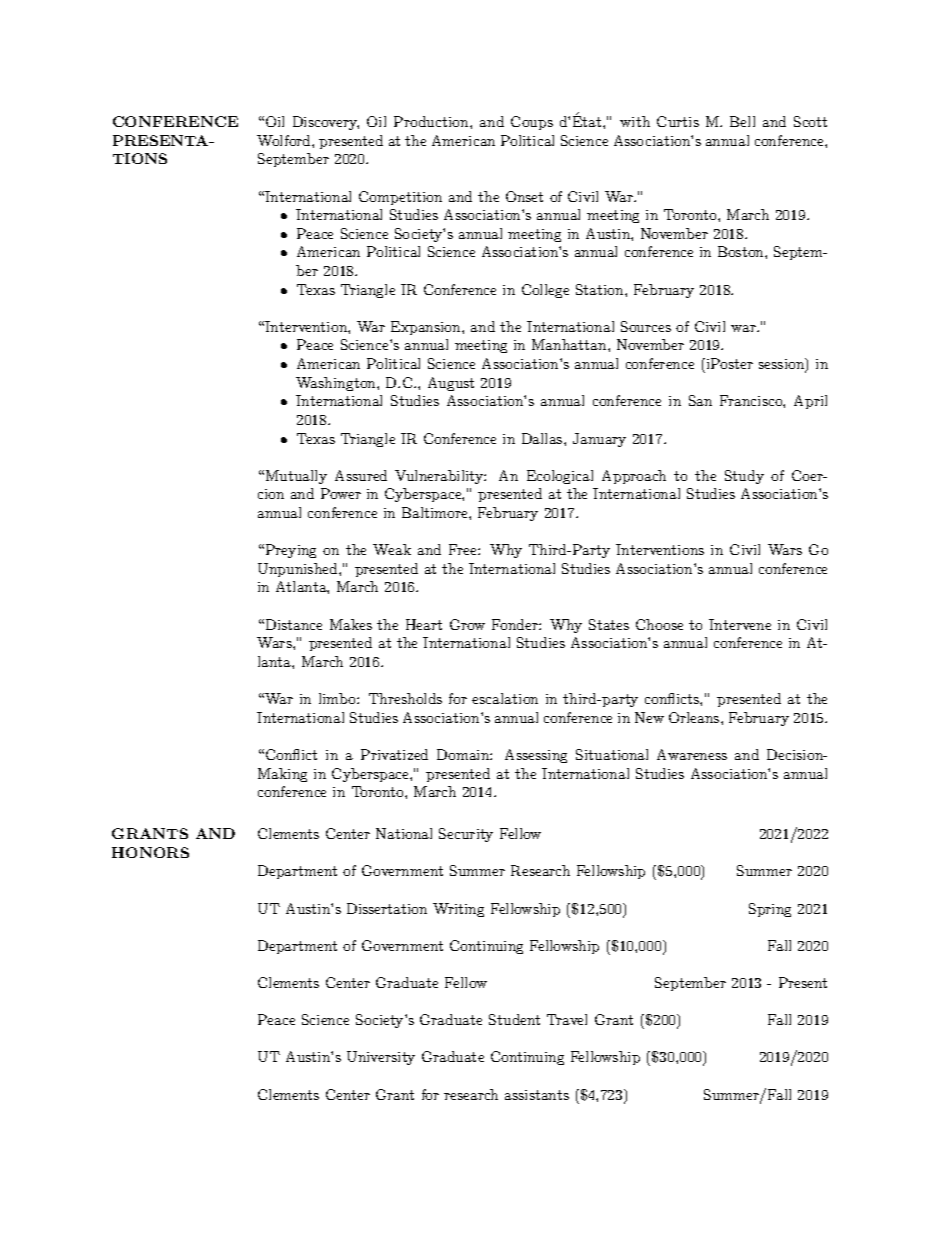 The width and height of the screenshot is (952, 1233). I want to click on Bell, so click(742, 121).
